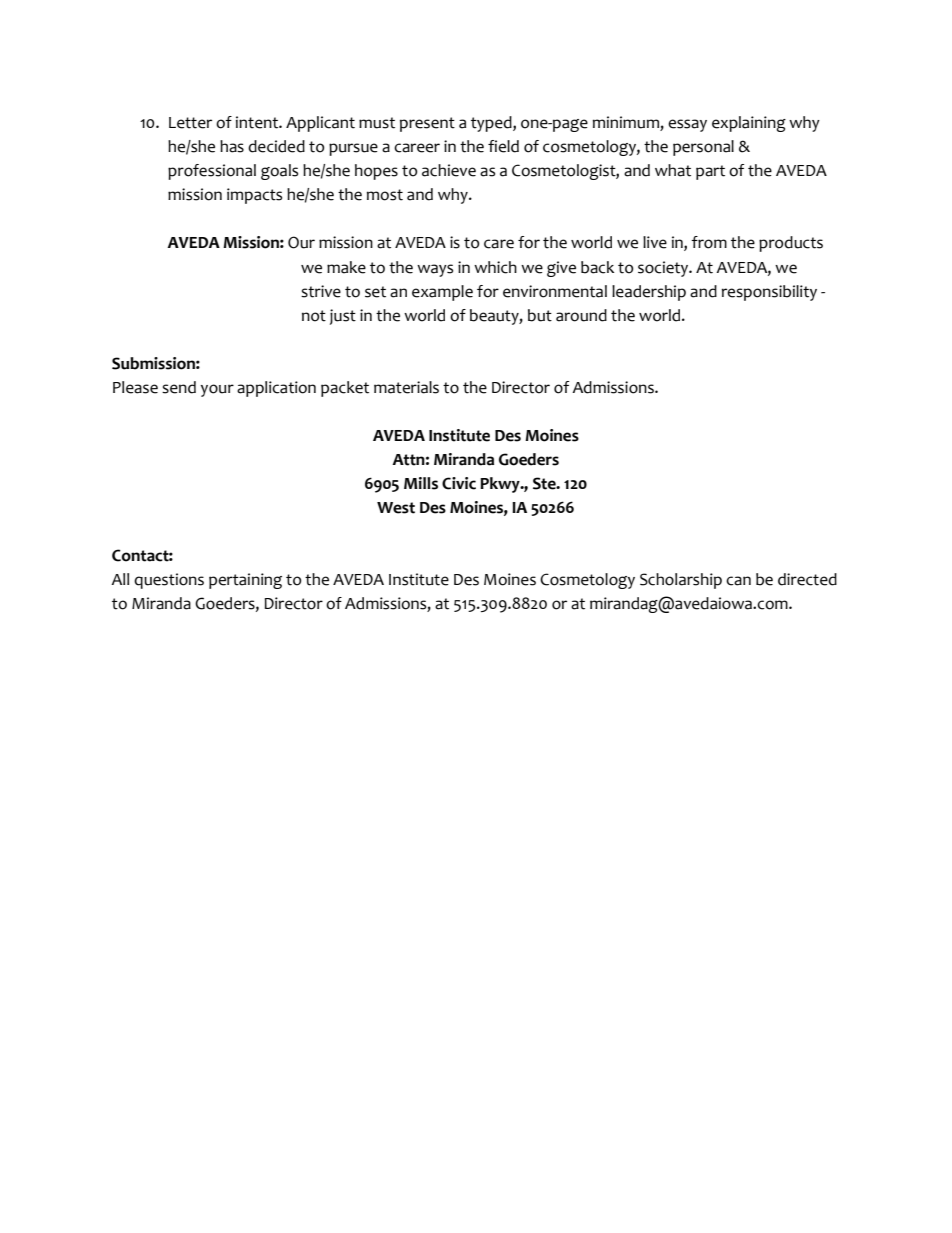 This screenshot has width=952, height=1233. I want to click on field, so click(503, 146).
